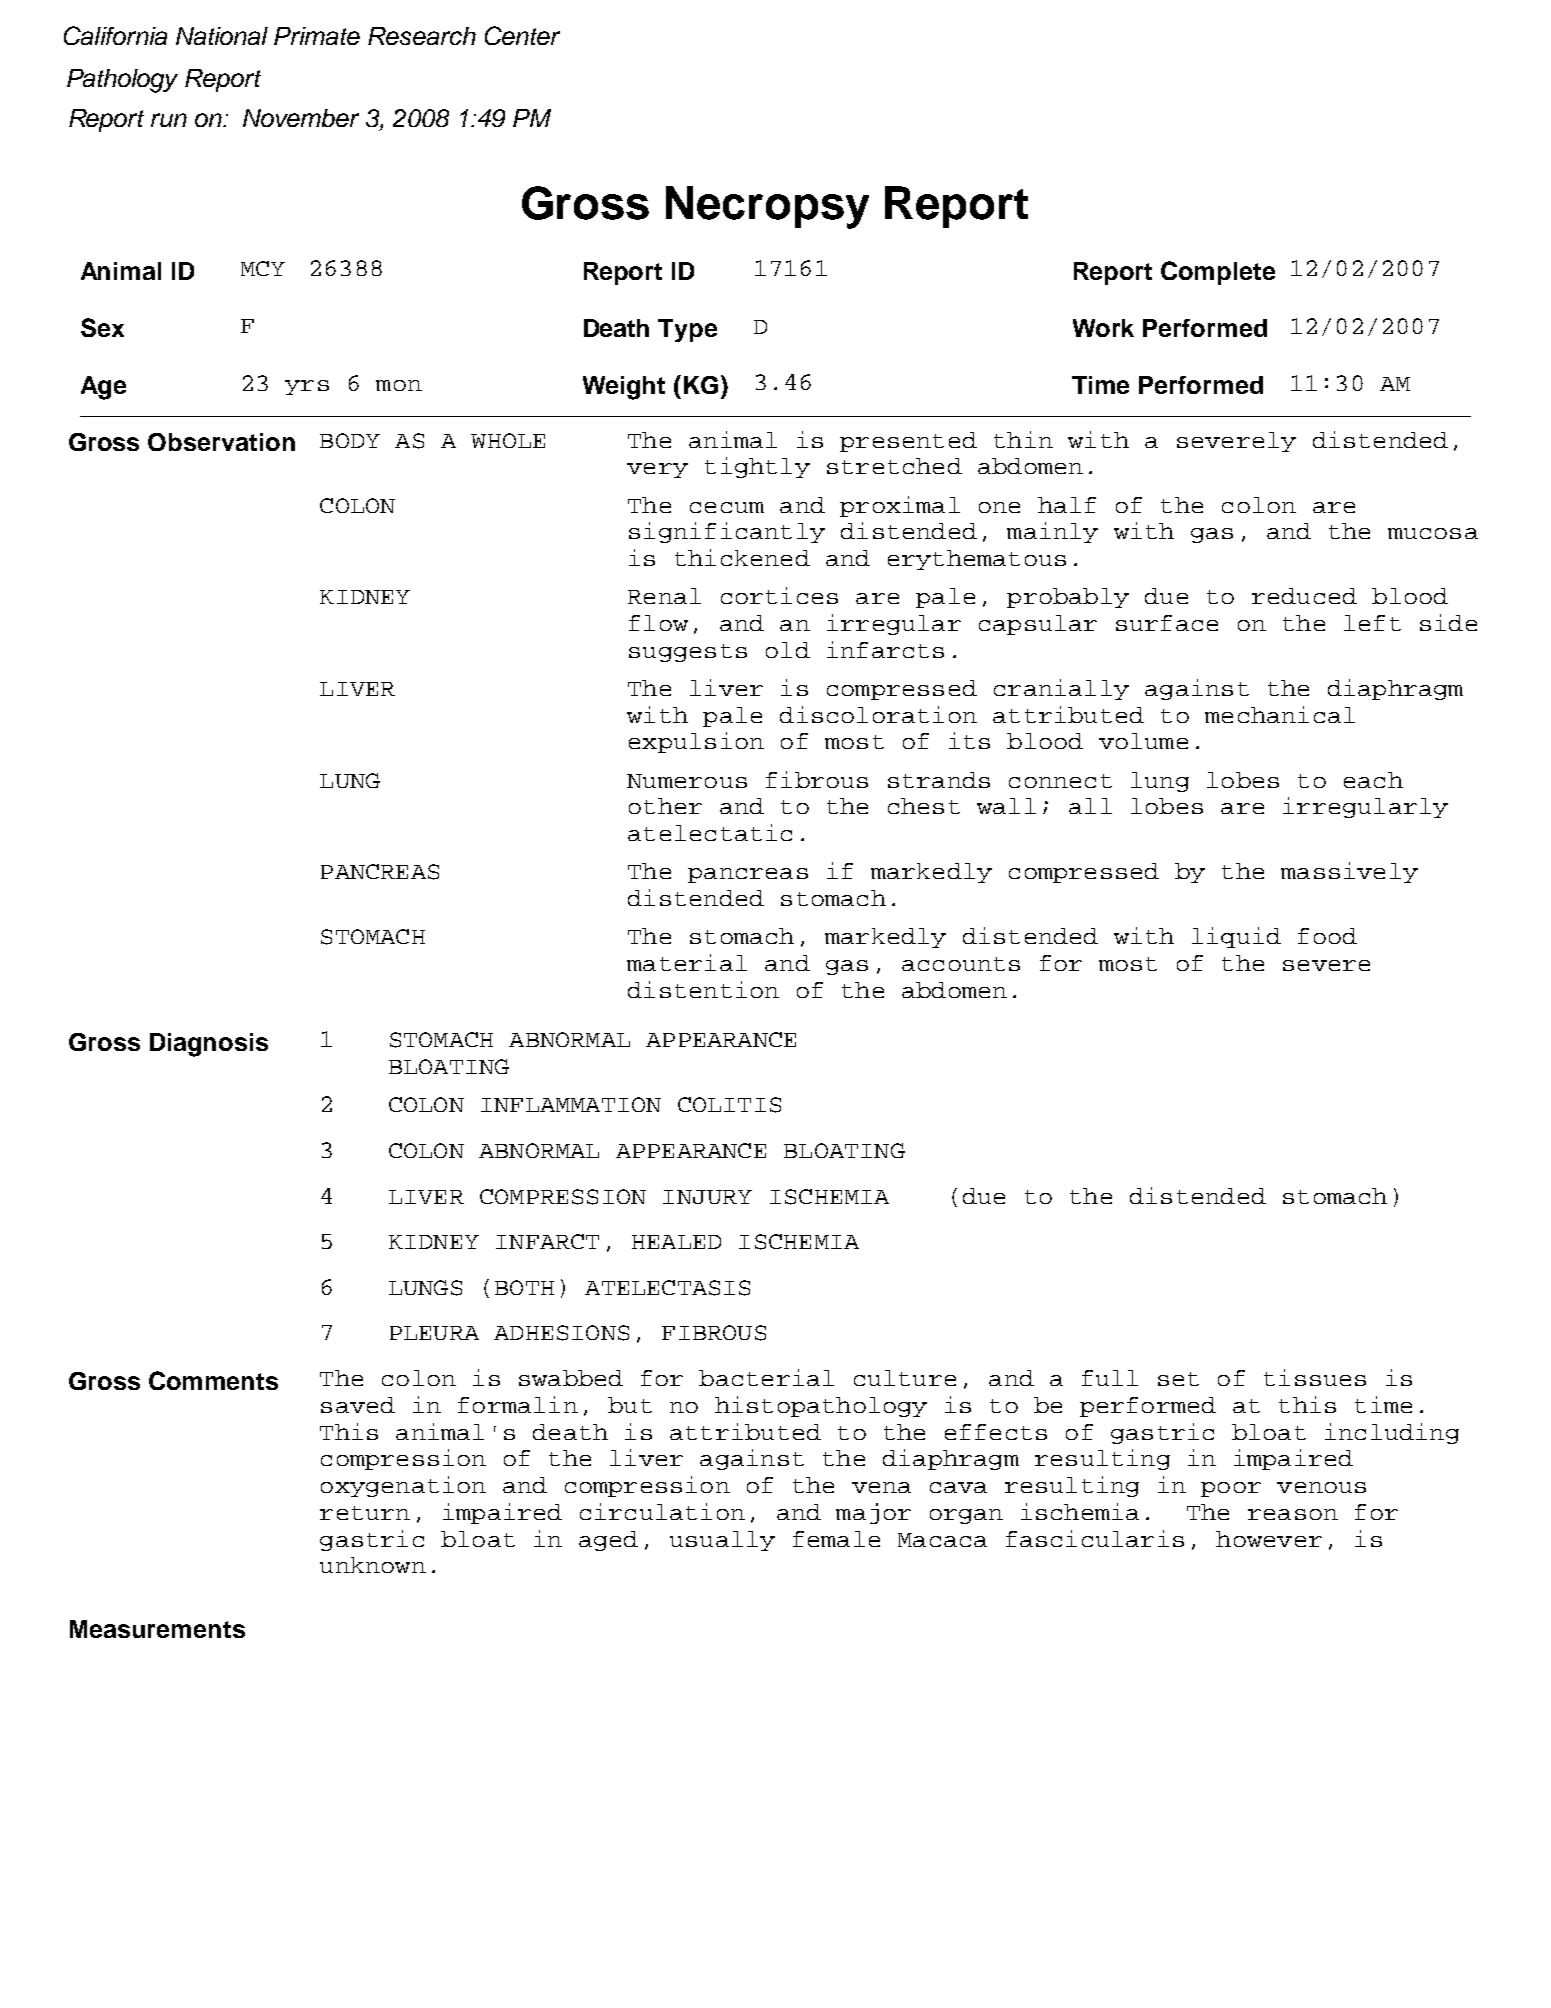 Image resolution: width=1551 pixels, height=2008 pixels. What do you see at coordinates (729, 1105) in the page?
I see `COLITIS` at bounding box center [729, 1105].
